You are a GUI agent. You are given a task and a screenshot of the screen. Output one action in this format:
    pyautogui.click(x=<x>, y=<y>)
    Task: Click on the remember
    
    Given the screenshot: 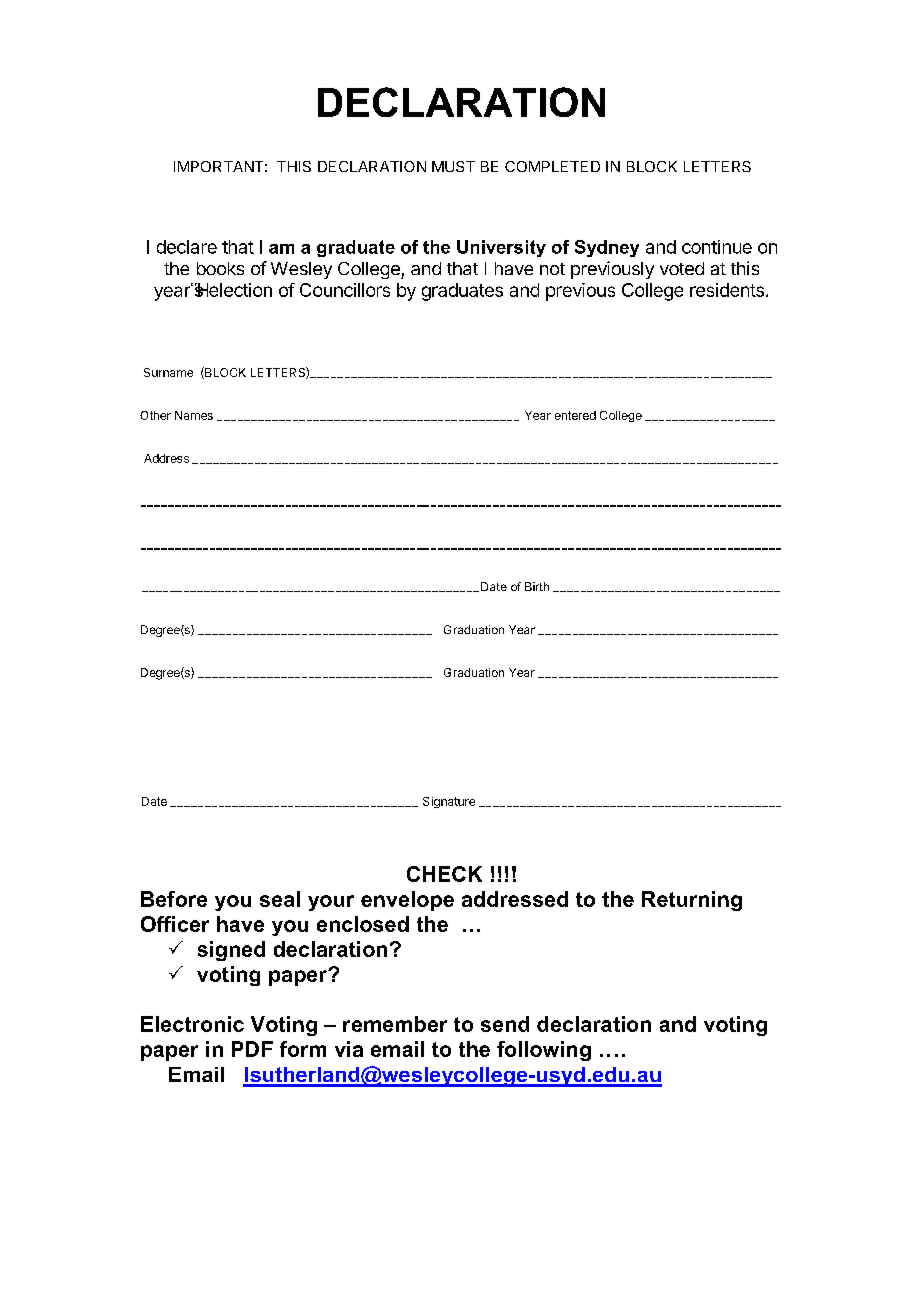 What is the action you would take?
    pyautogui.click(x=395, y=1024)
